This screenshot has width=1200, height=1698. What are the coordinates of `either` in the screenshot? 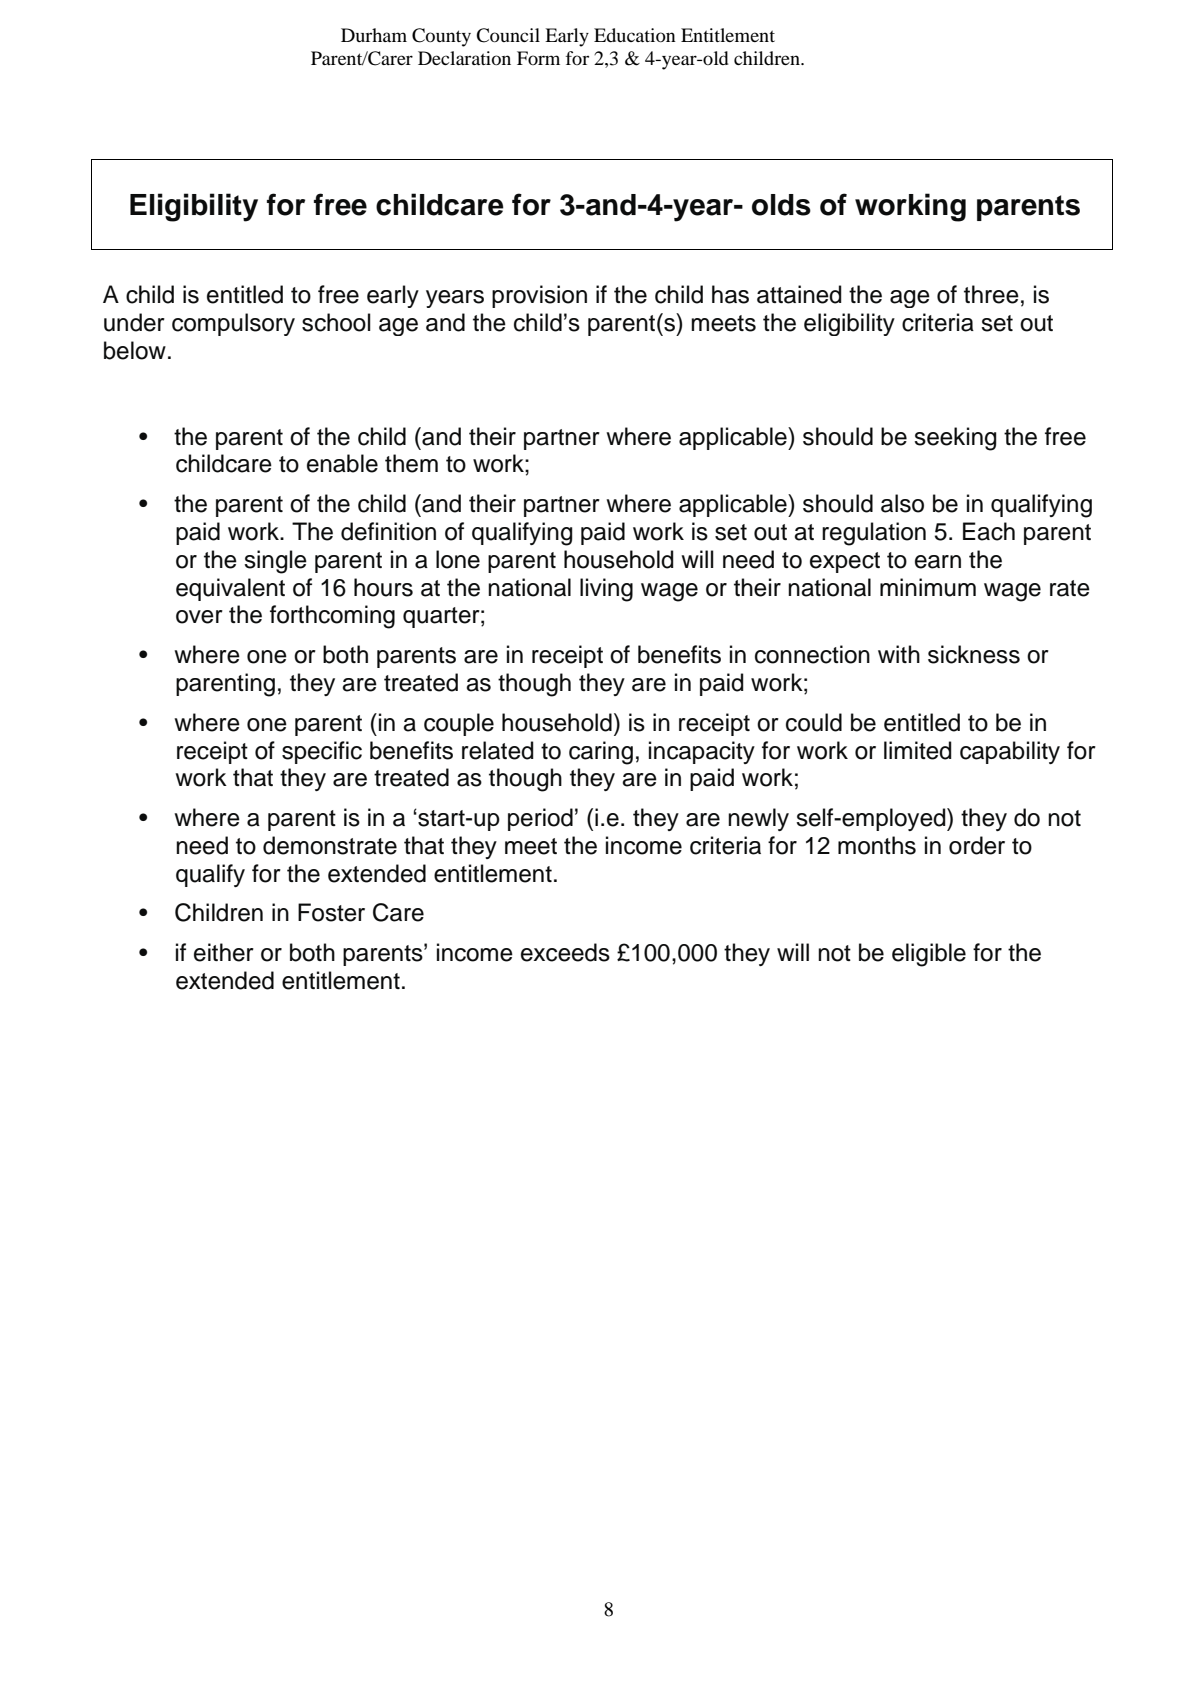 It's located at (224, 952).
